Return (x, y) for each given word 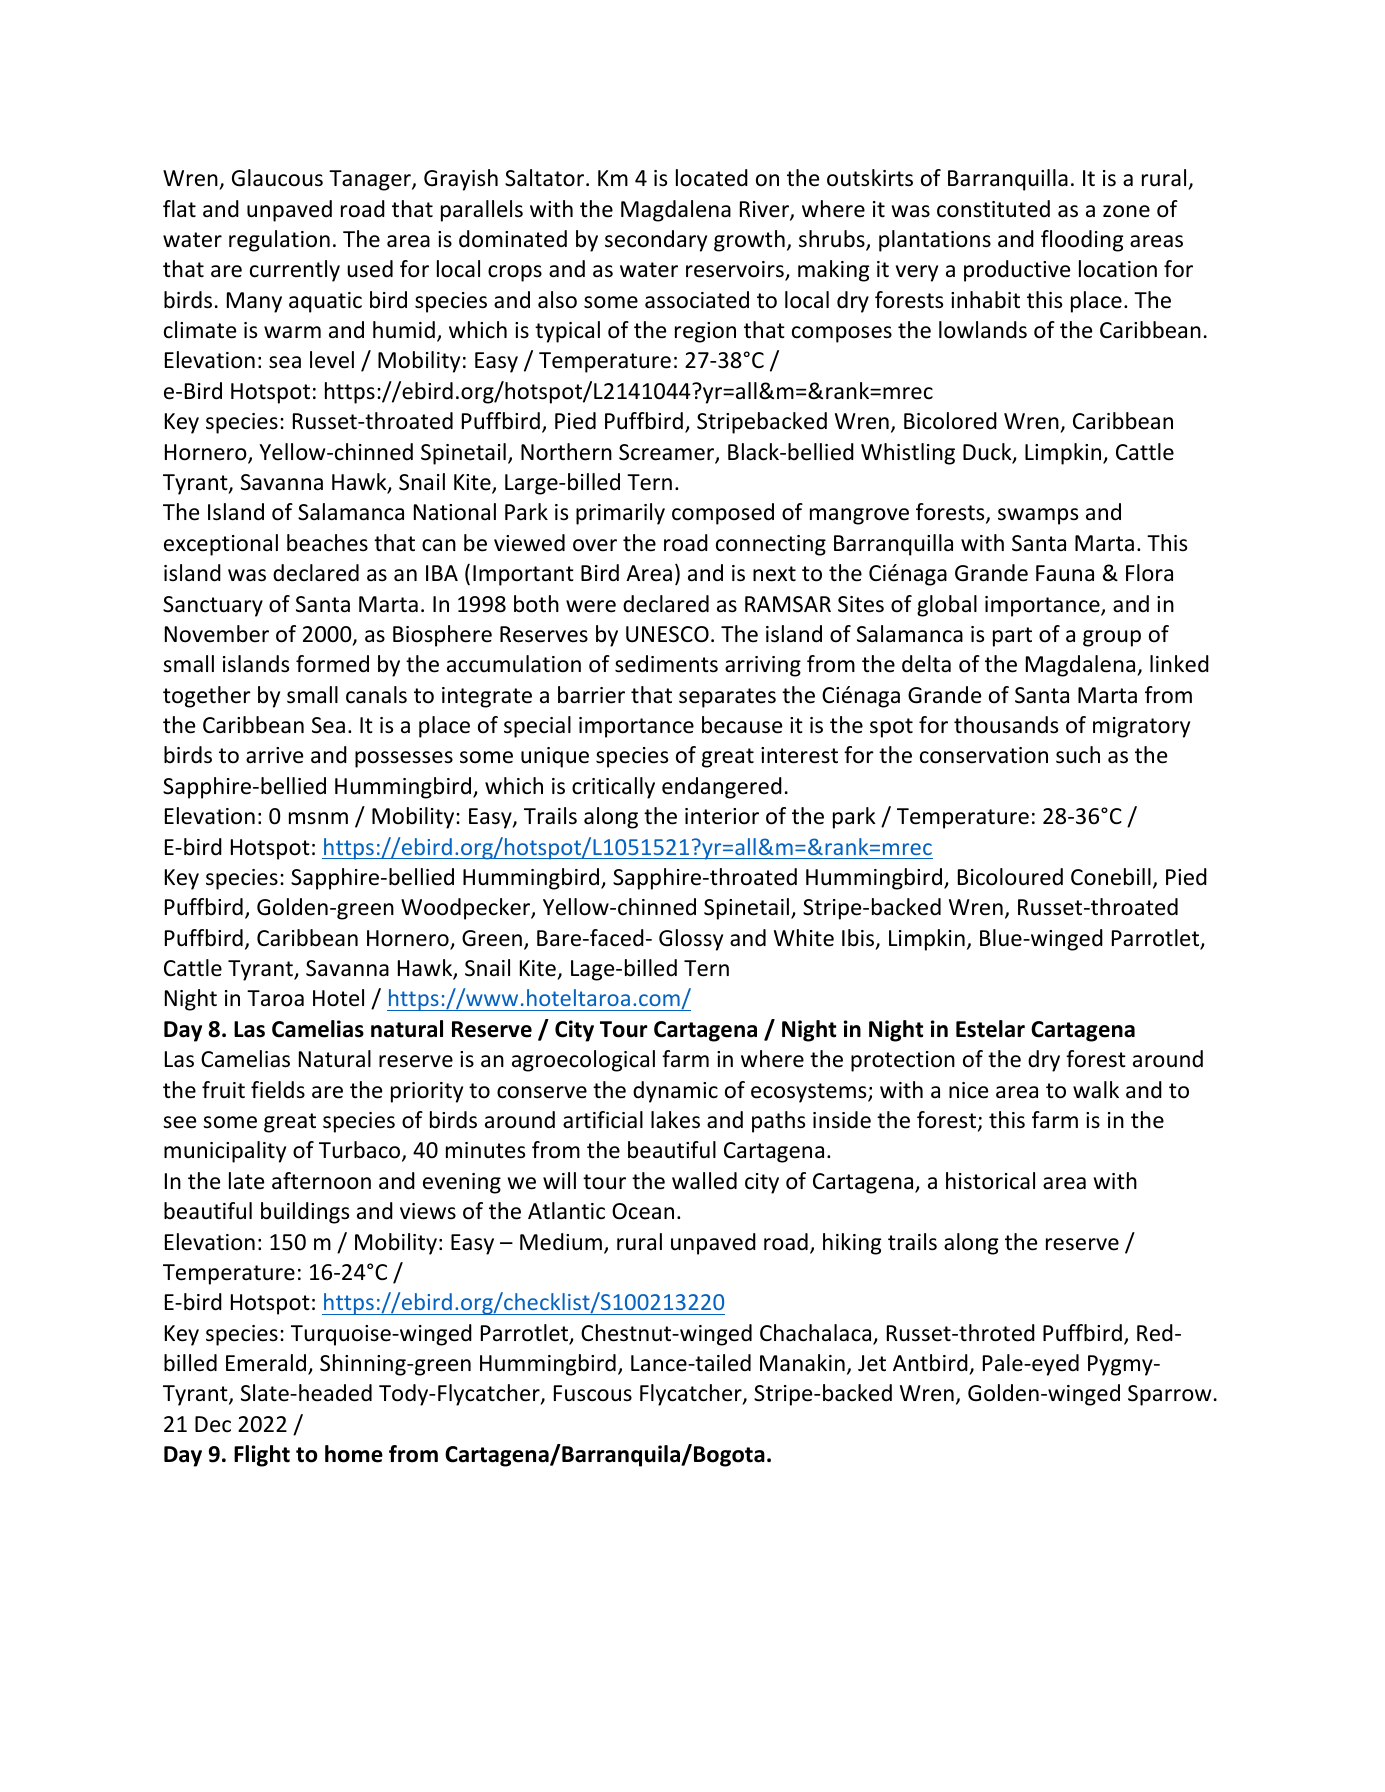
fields (278, 1090)
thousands (1006, 725)
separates (727, 698)
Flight (262, 1456)
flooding (1082, 241)
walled (704, 1181)
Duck (988, 453)
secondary (656, 241)
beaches (327, 543)
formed (332, 664)
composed (723, 514)
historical (990, 1181)
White (804, 938)
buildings (305, 1213)
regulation (279, 241)
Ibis (859, 939)
